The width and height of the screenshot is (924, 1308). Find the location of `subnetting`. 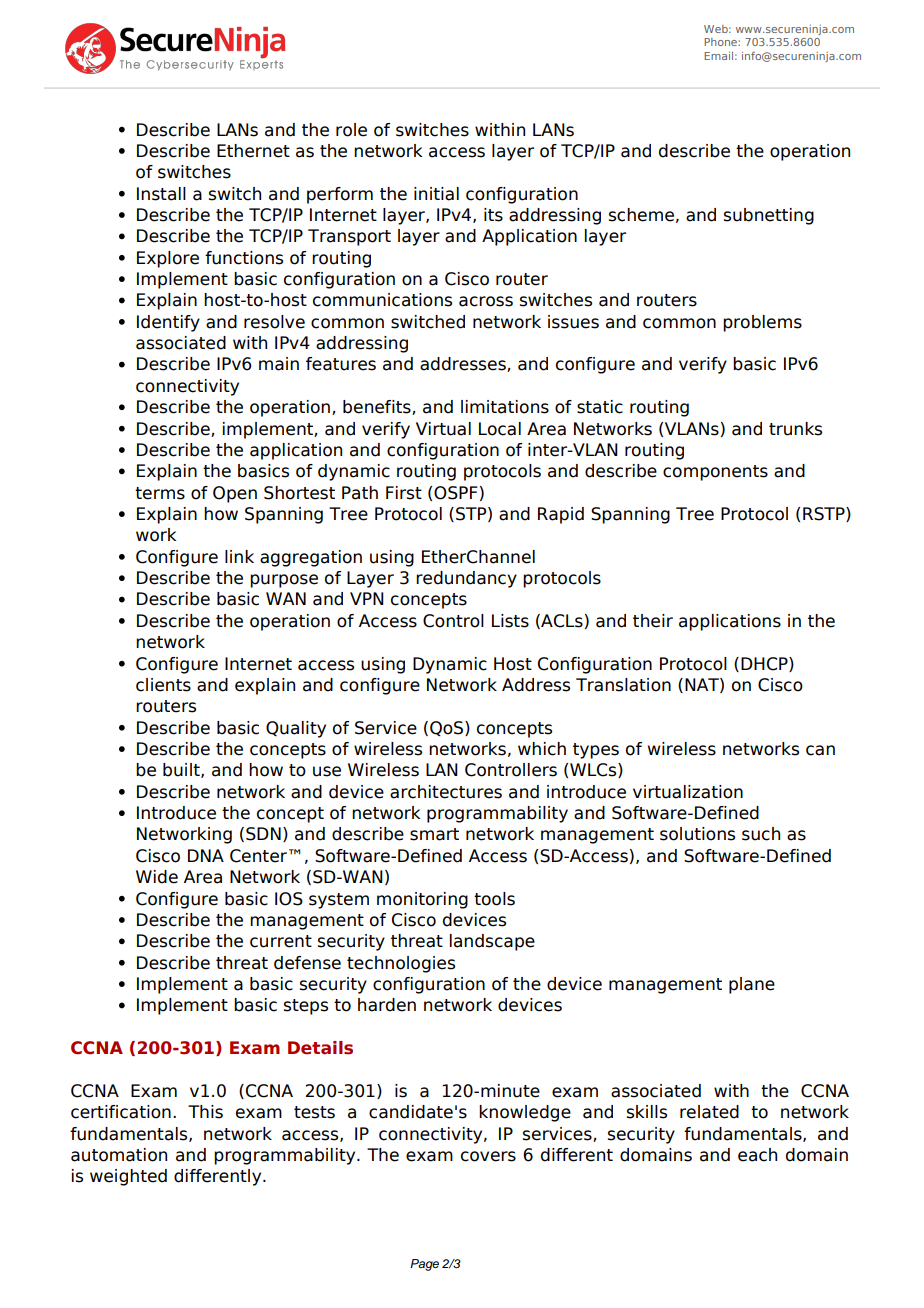

subnetting is located at coordinates (769, 216).
